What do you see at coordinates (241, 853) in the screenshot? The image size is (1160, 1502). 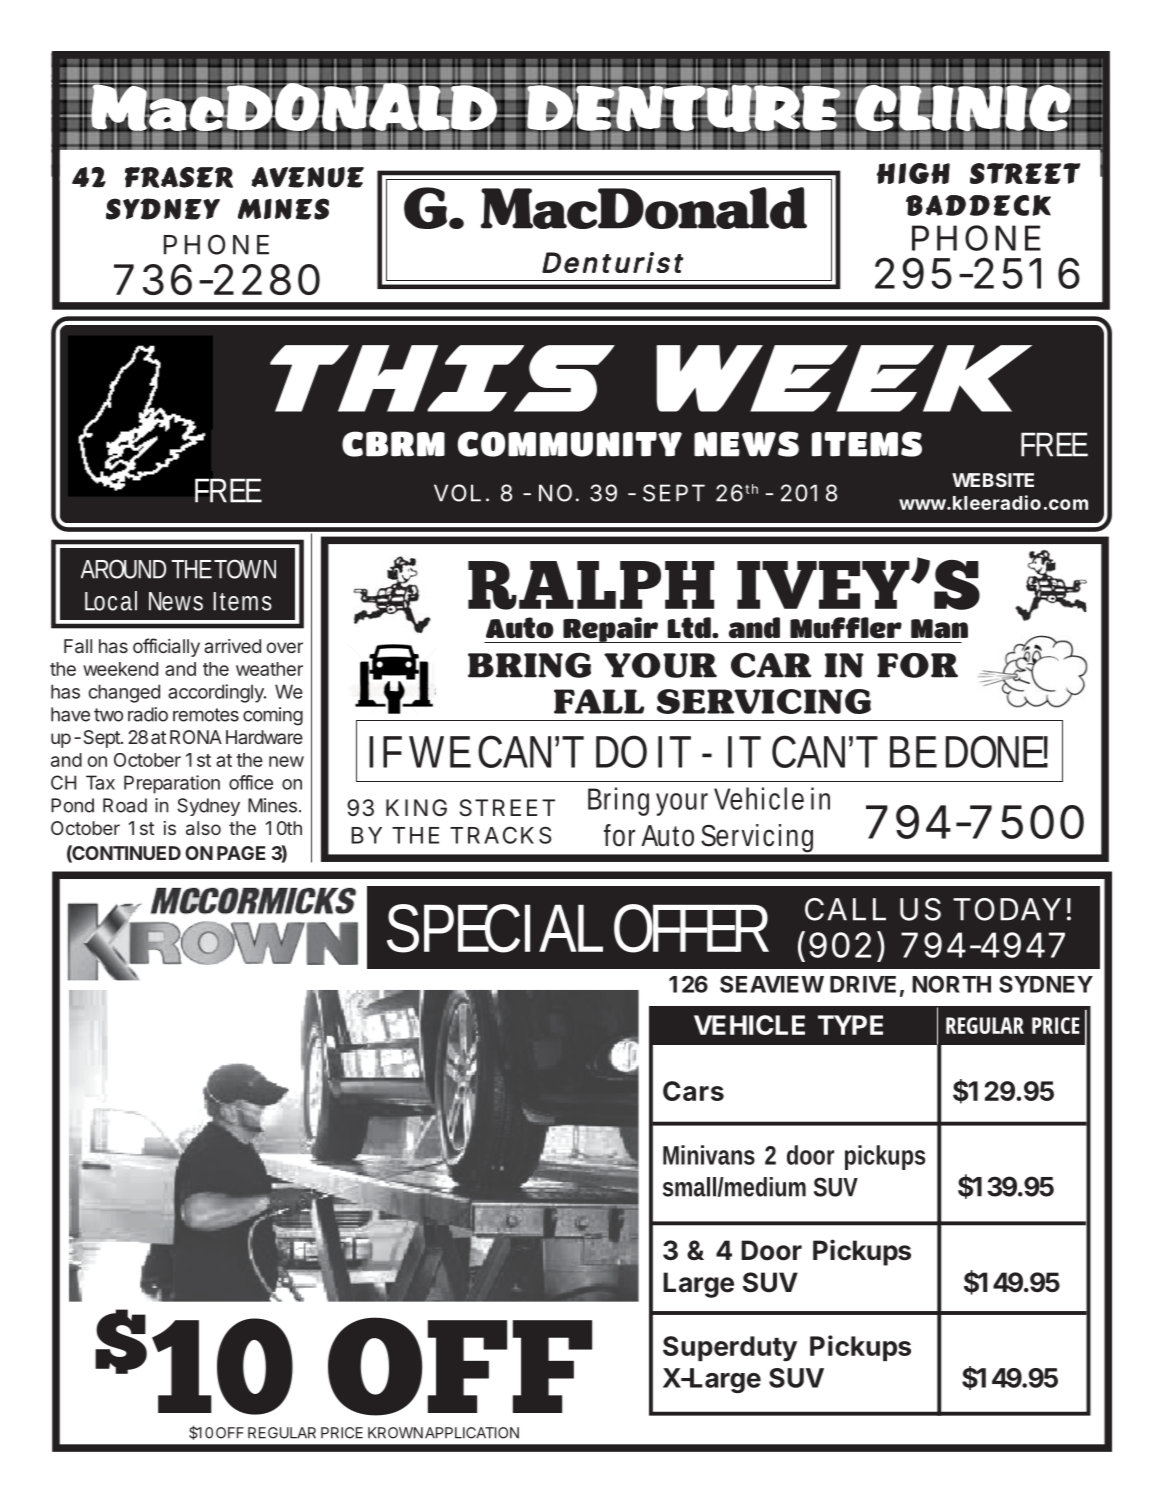 I see `PAGE` at bounding box center [241, 853].
